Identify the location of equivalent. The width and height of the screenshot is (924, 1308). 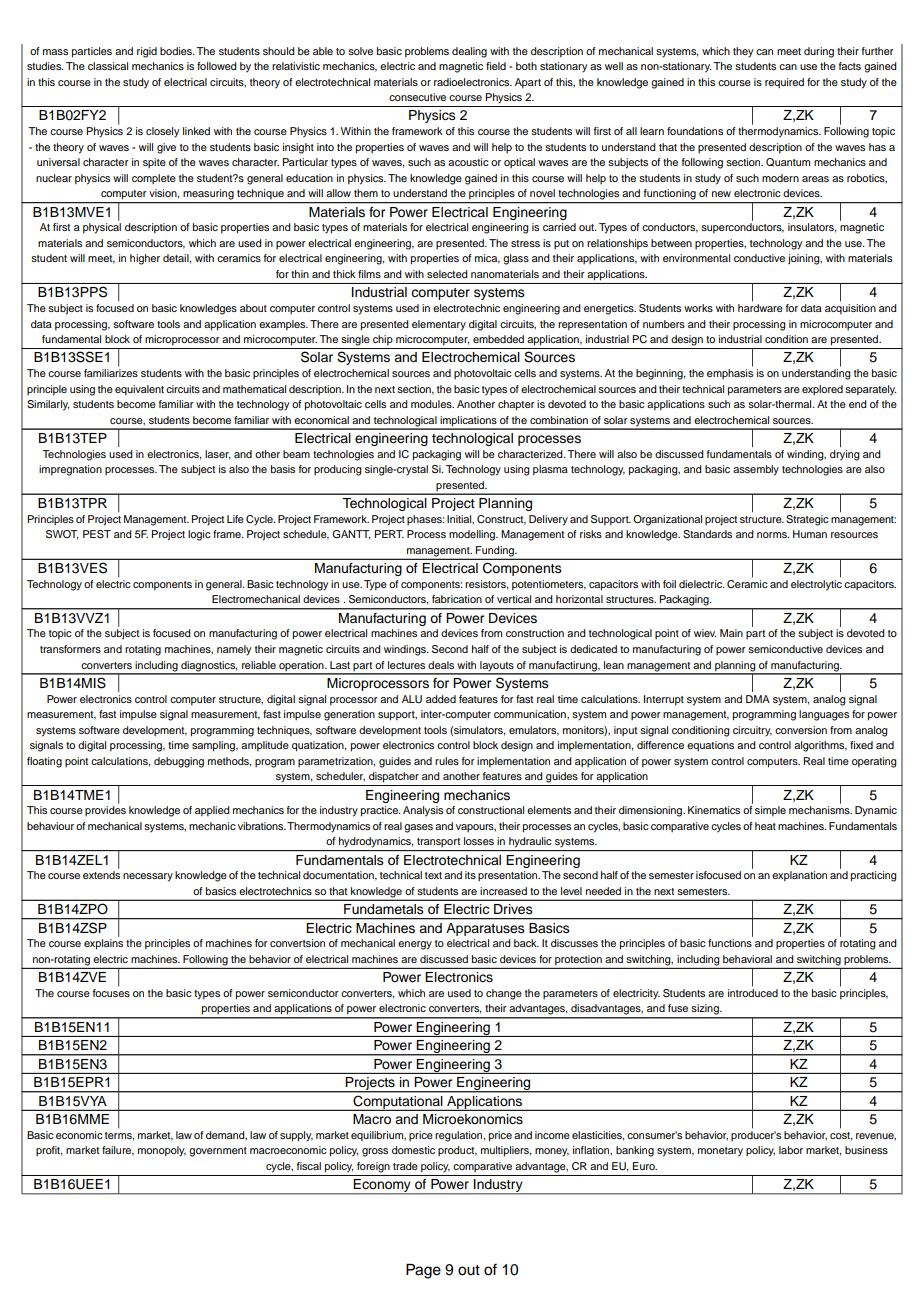
(139, 390).
